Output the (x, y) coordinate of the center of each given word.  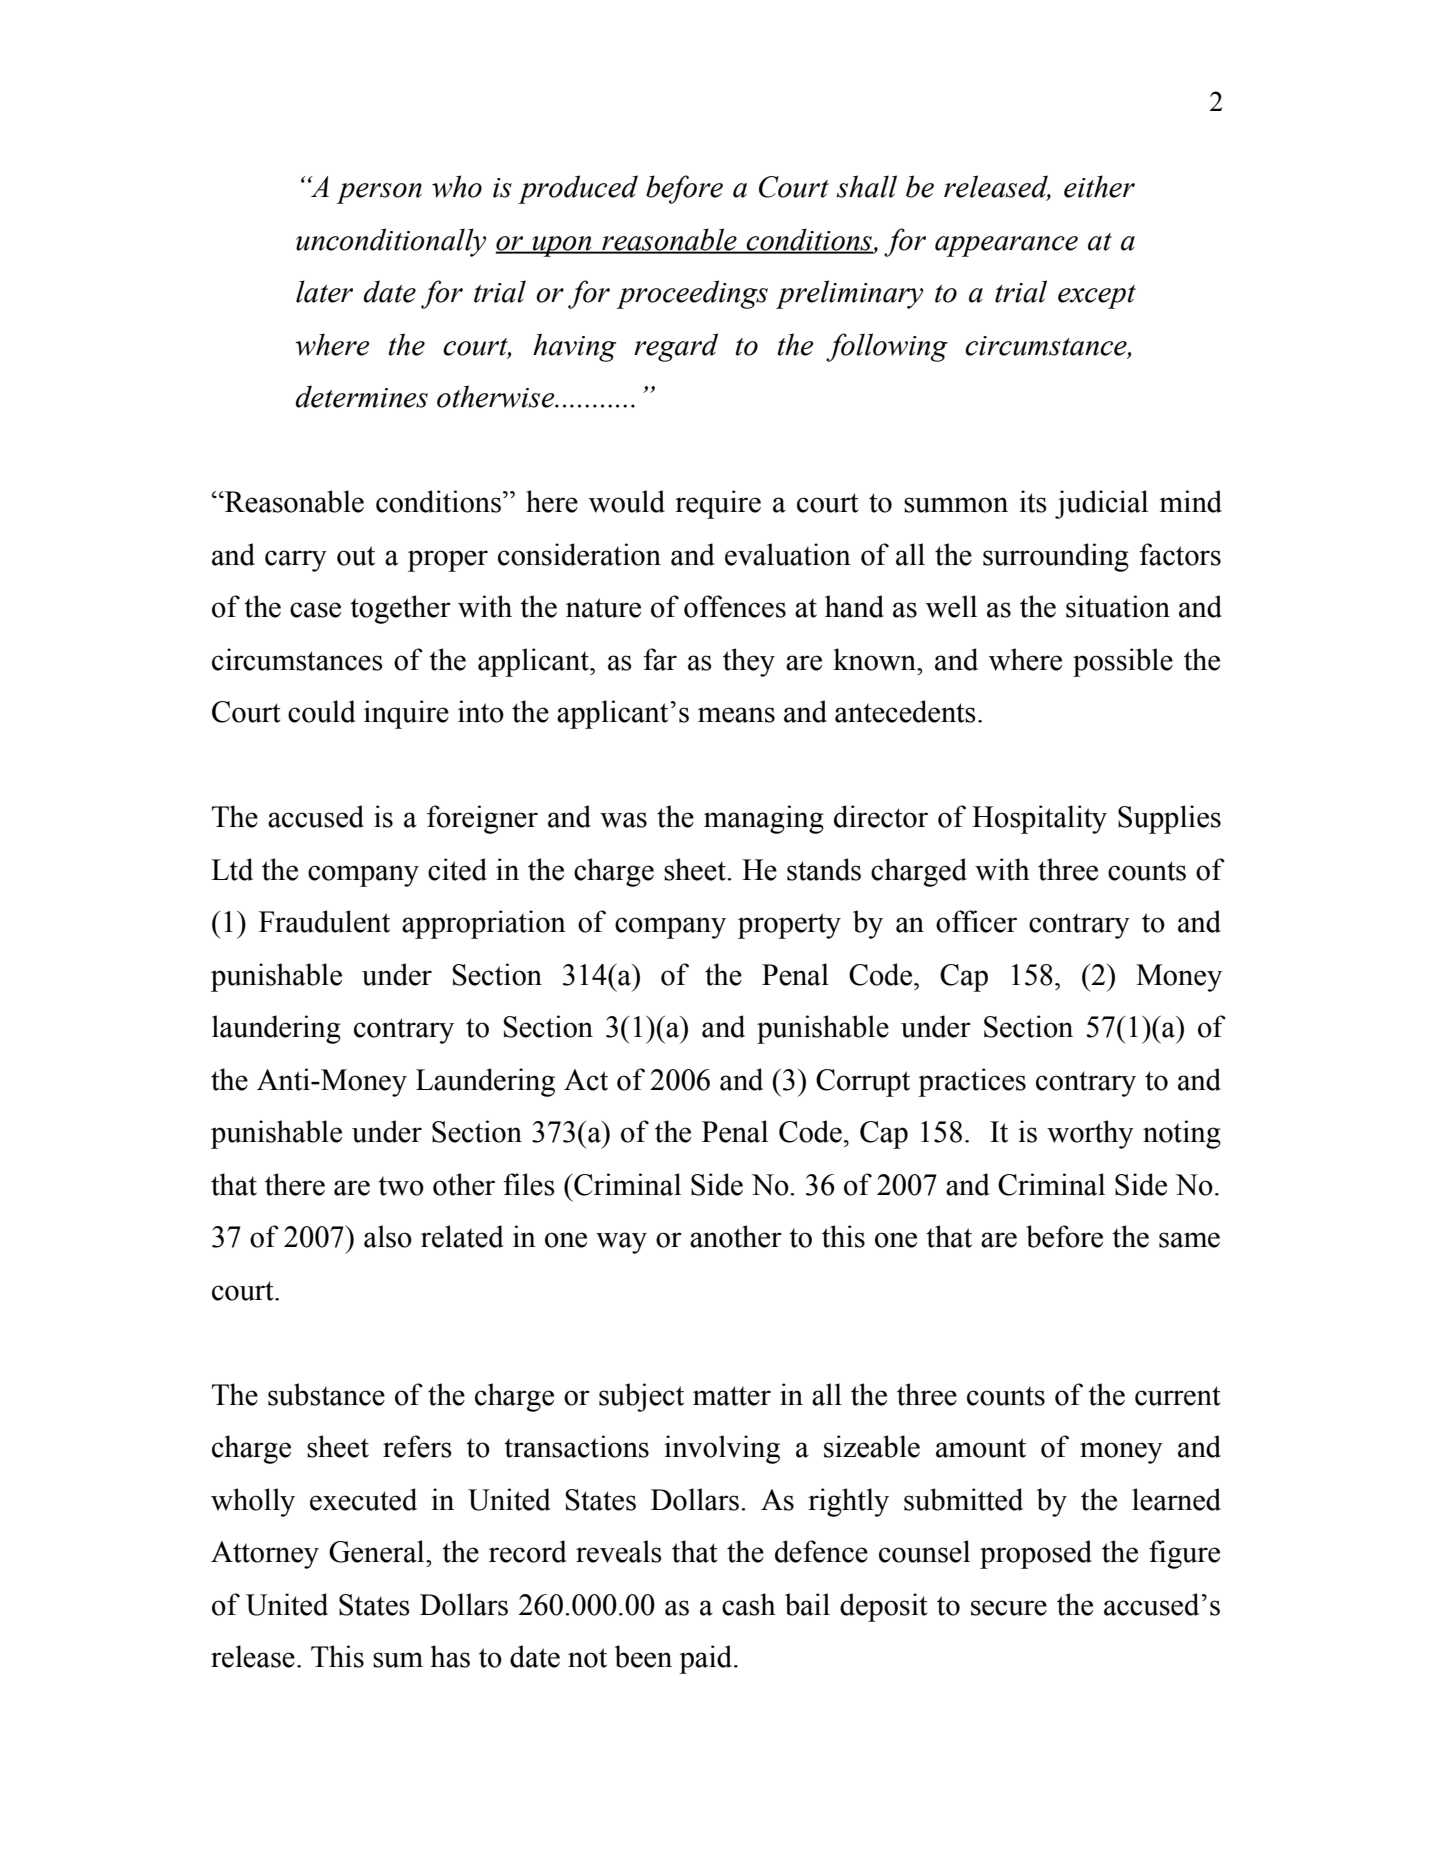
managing (764, 819)
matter (732, 1396)
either (1099, 186)
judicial (1101, 504)
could (322, 711)
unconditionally (391, 242)
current (1178, 1396)
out (356, 556)
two (401, 1186)
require (718, 504)
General (378, 1551)
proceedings (692, 294)
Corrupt (863, 1083)
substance (326, 1394)
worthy (1090, 1134)
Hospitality (1039, 819)
